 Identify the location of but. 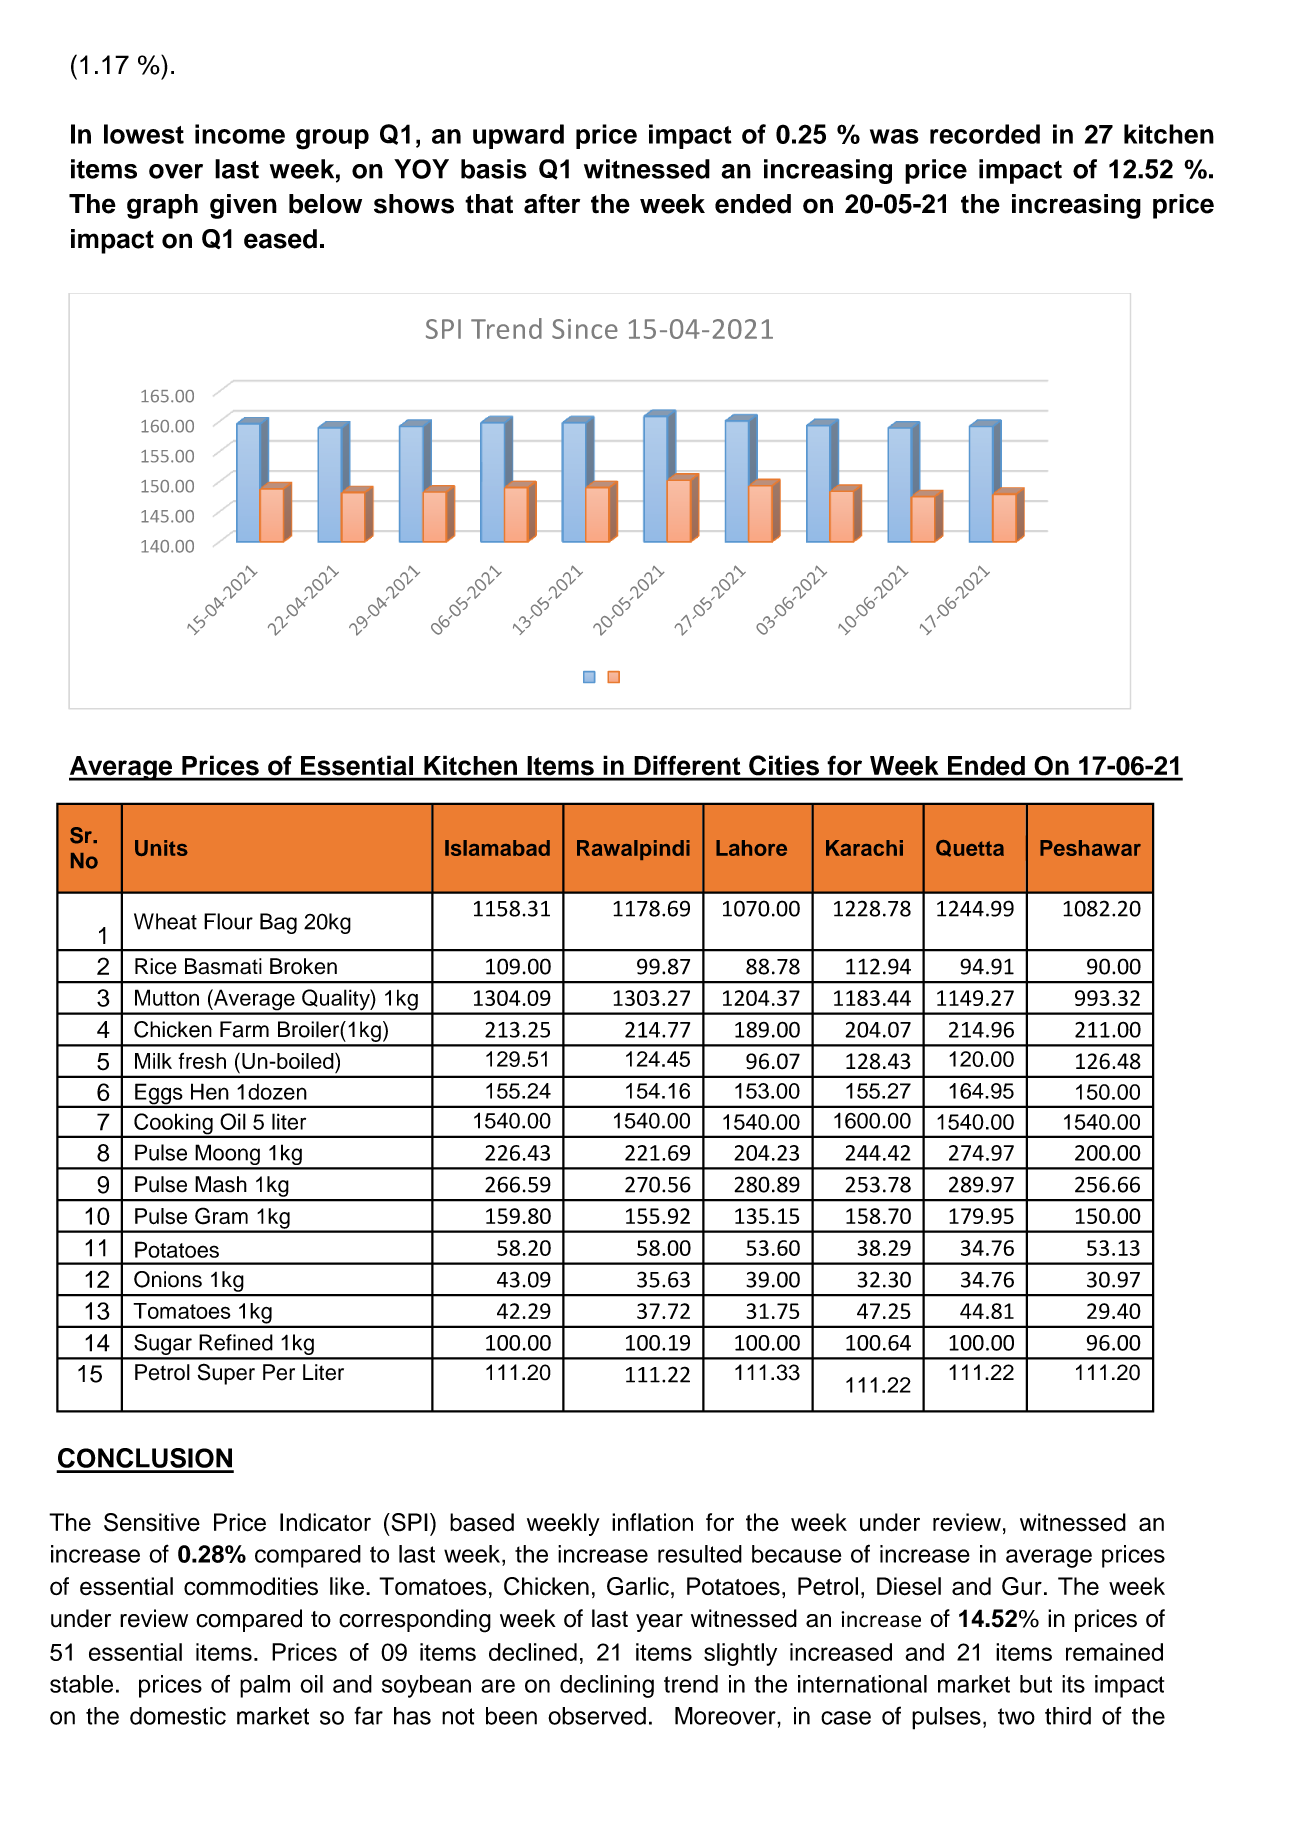
(1036, 1684).
